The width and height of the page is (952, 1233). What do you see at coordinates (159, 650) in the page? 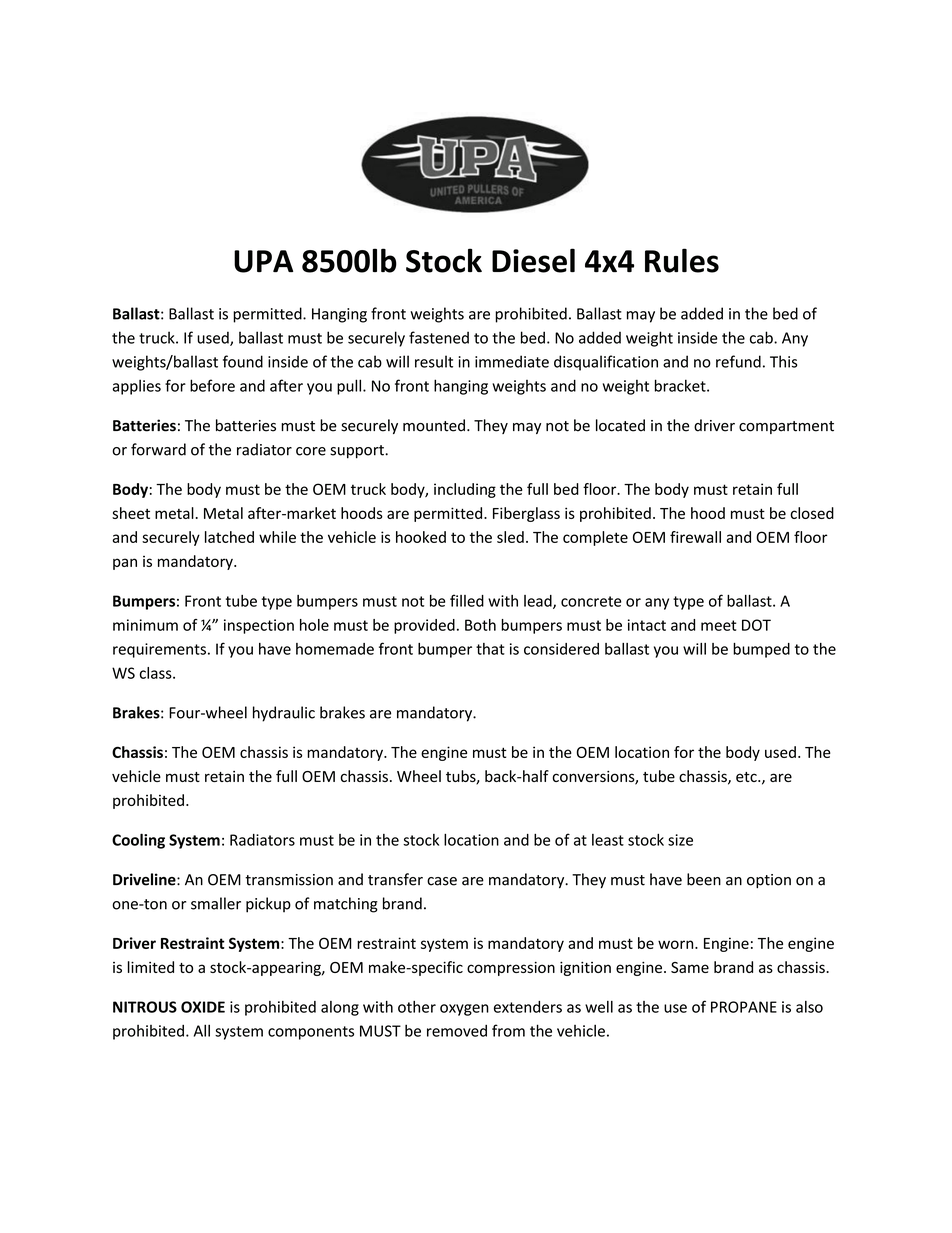
I see `requirements` at bounding box center [159, 650].
